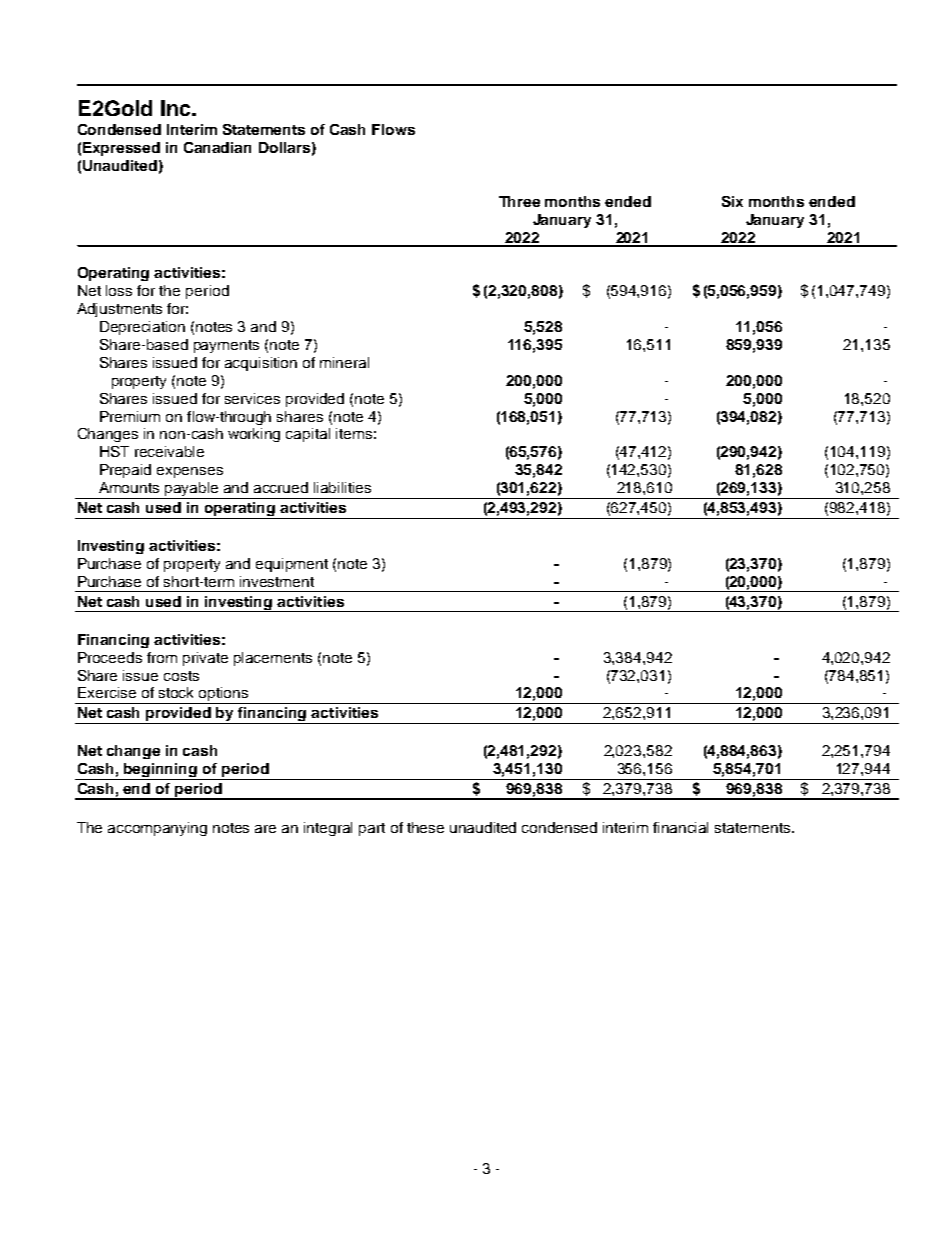 The image size is (952, 1233). What do you see at coordinates (680, 827) in the image?
I see `financial` at bounding box center [680, 827].
